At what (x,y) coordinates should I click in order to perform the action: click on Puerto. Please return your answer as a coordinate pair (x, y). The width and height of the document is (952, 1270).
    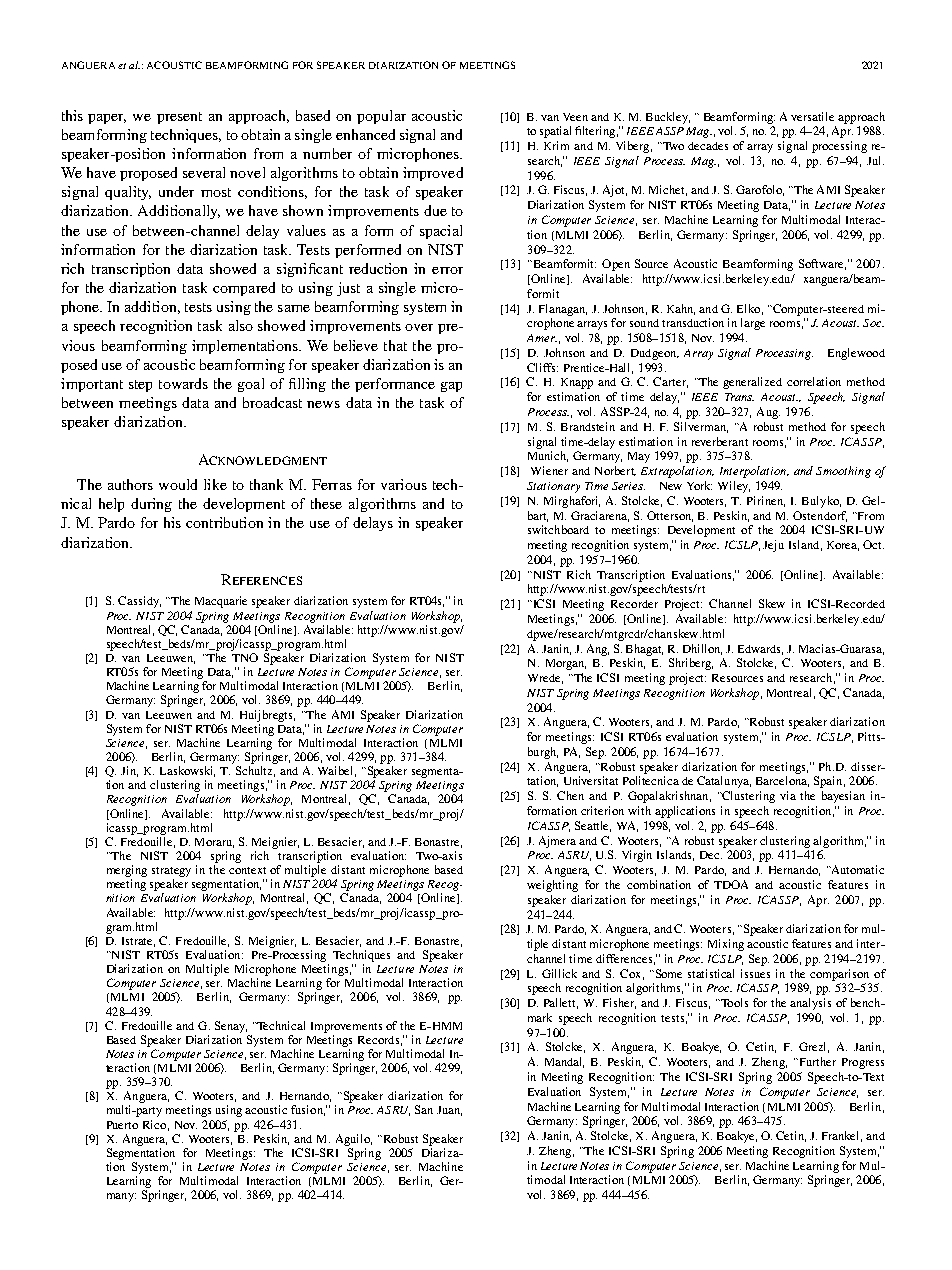
    Looking at the image, I should click on (122, 1125).
